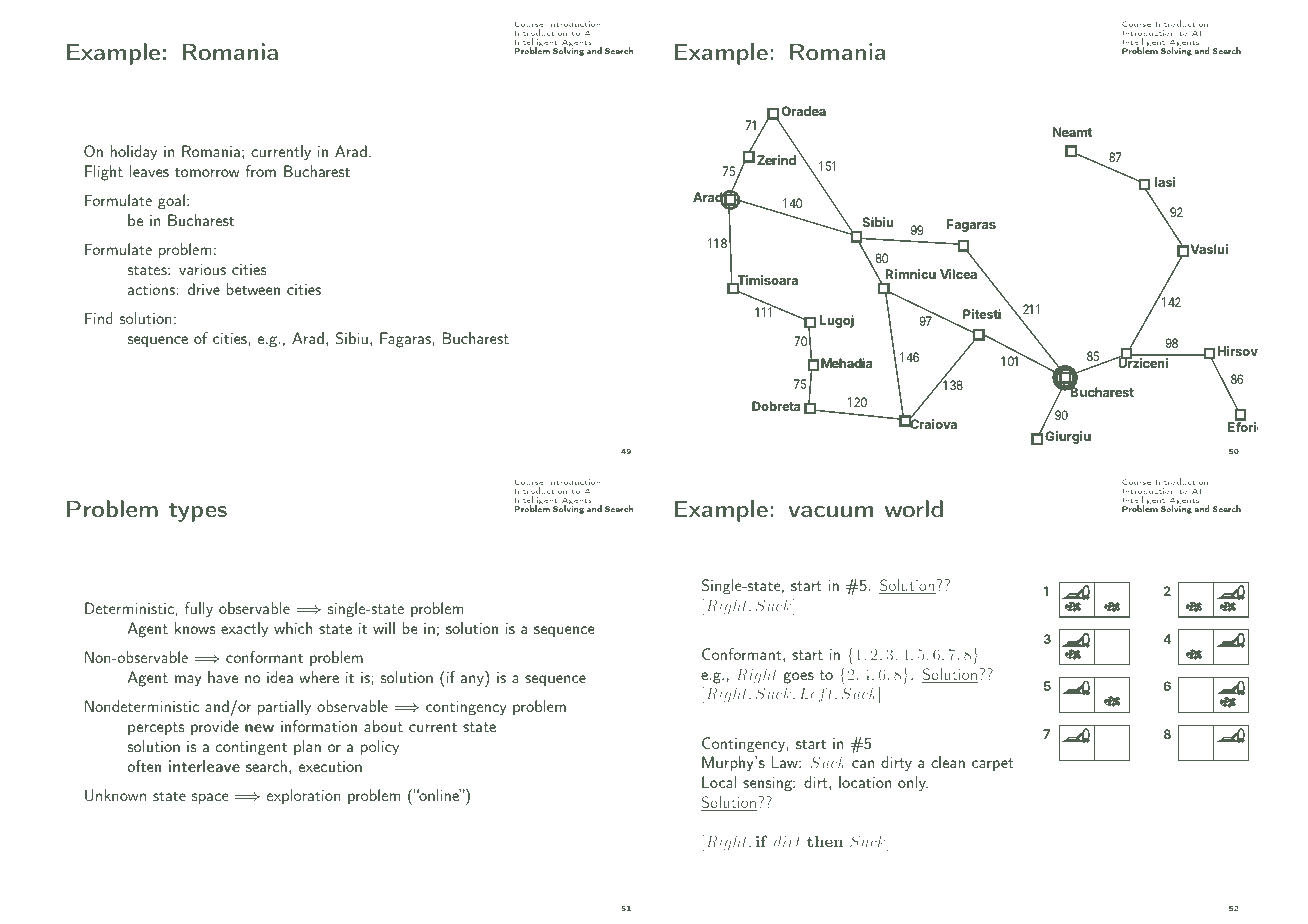 The height and width of the image is (924, 1308). What do you see at coordinates (134, 153) in the image?
I see `holiday` at bounding box center [134, 153].
